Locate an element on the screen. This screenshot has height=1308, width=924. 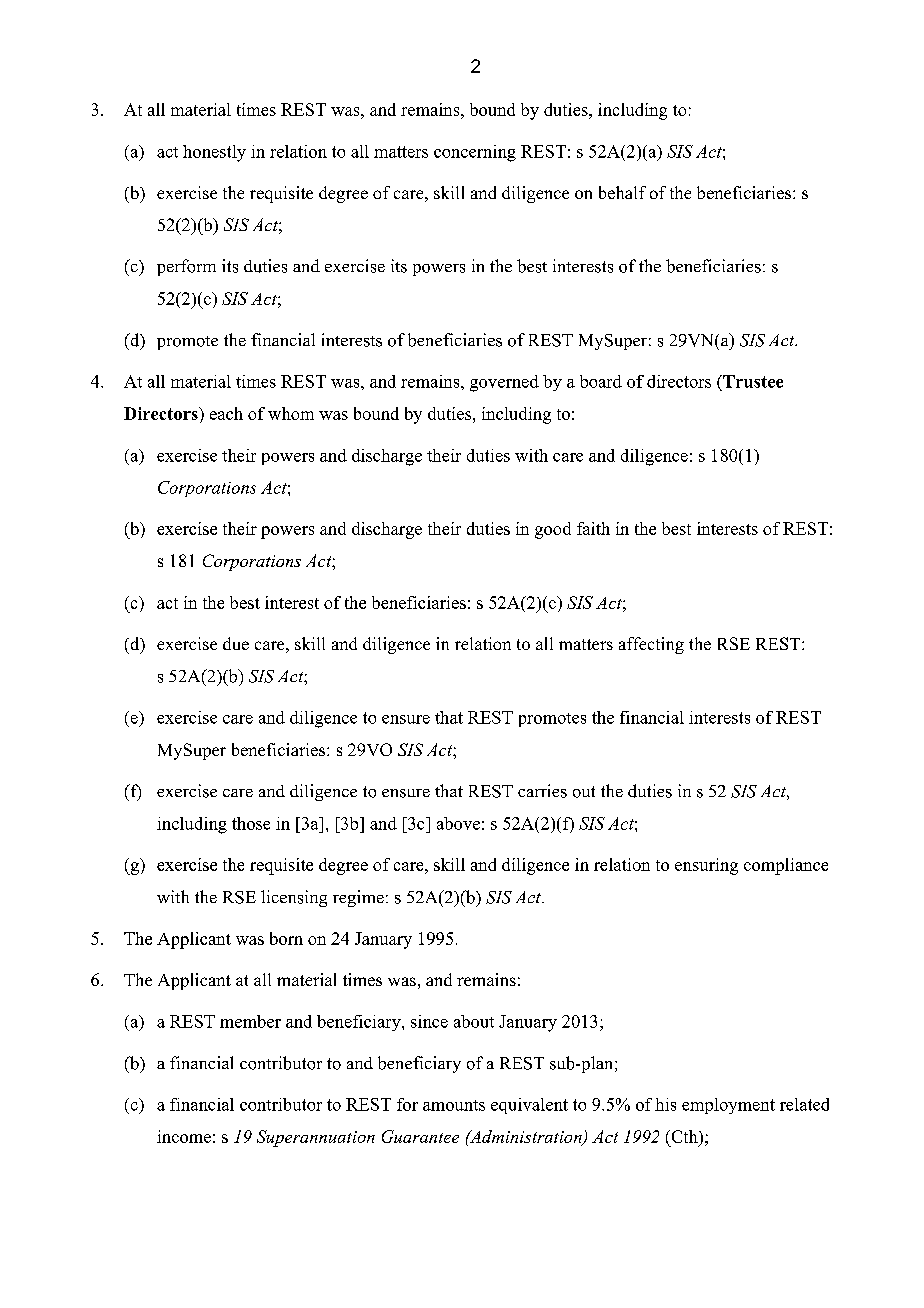
Superannuation is located at coordinates (316, 1138).
